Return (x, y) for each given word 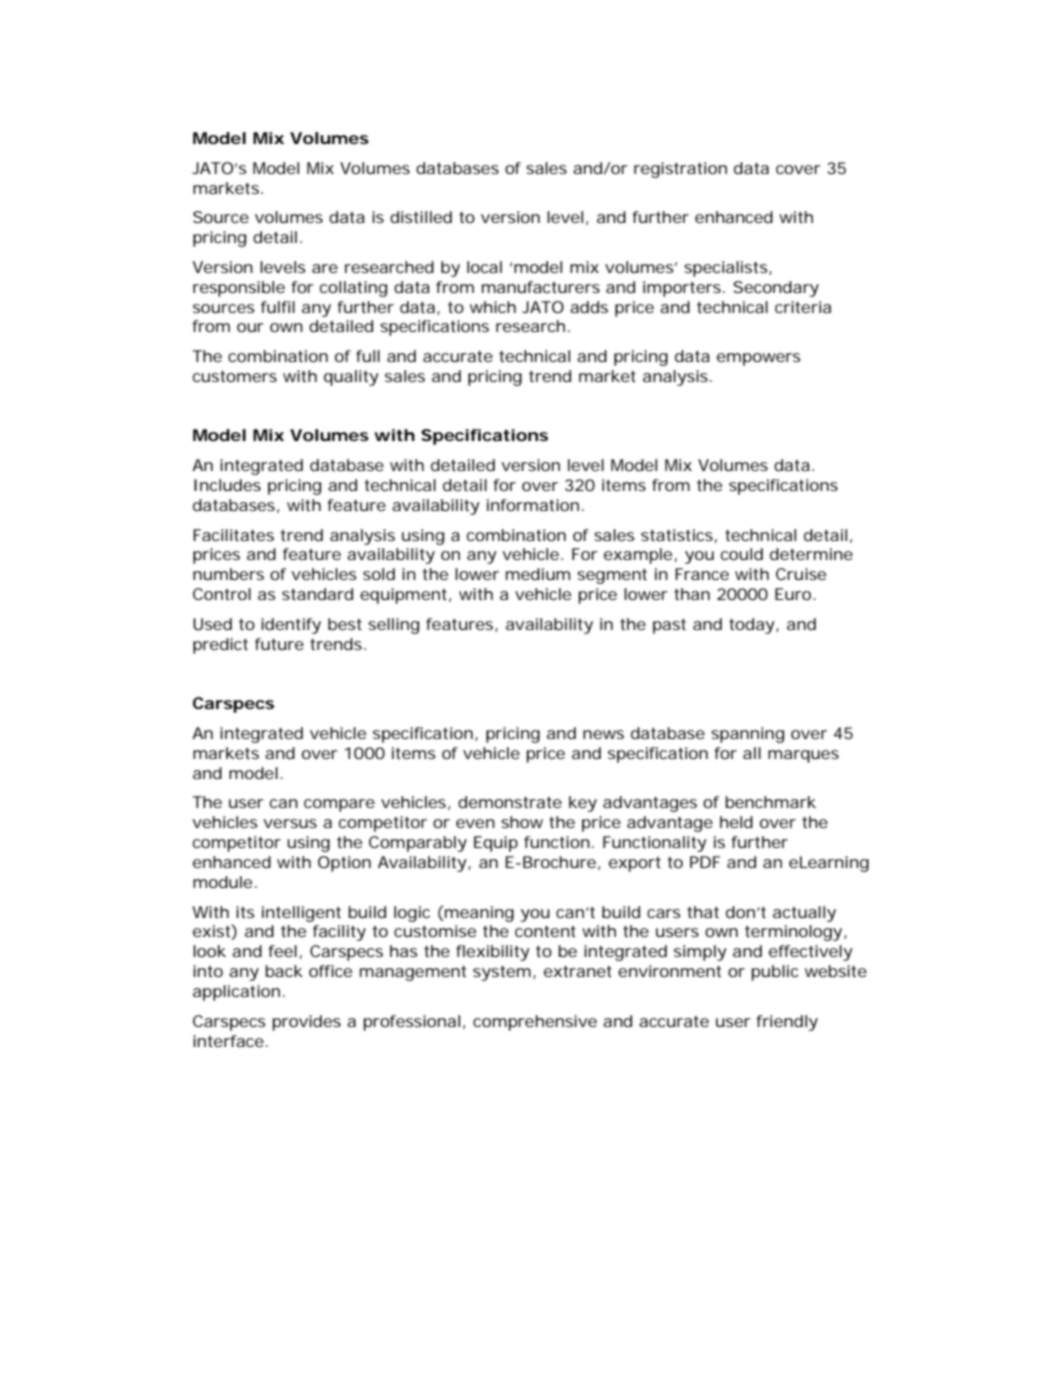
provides (307, 1023)
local (484, 267)
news (603, 734)
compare (339, 805)
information (533, 505)
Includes (227, 485)
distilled (421, 217)
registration (680, 170)
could (742, 554)
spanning (747, 735)
